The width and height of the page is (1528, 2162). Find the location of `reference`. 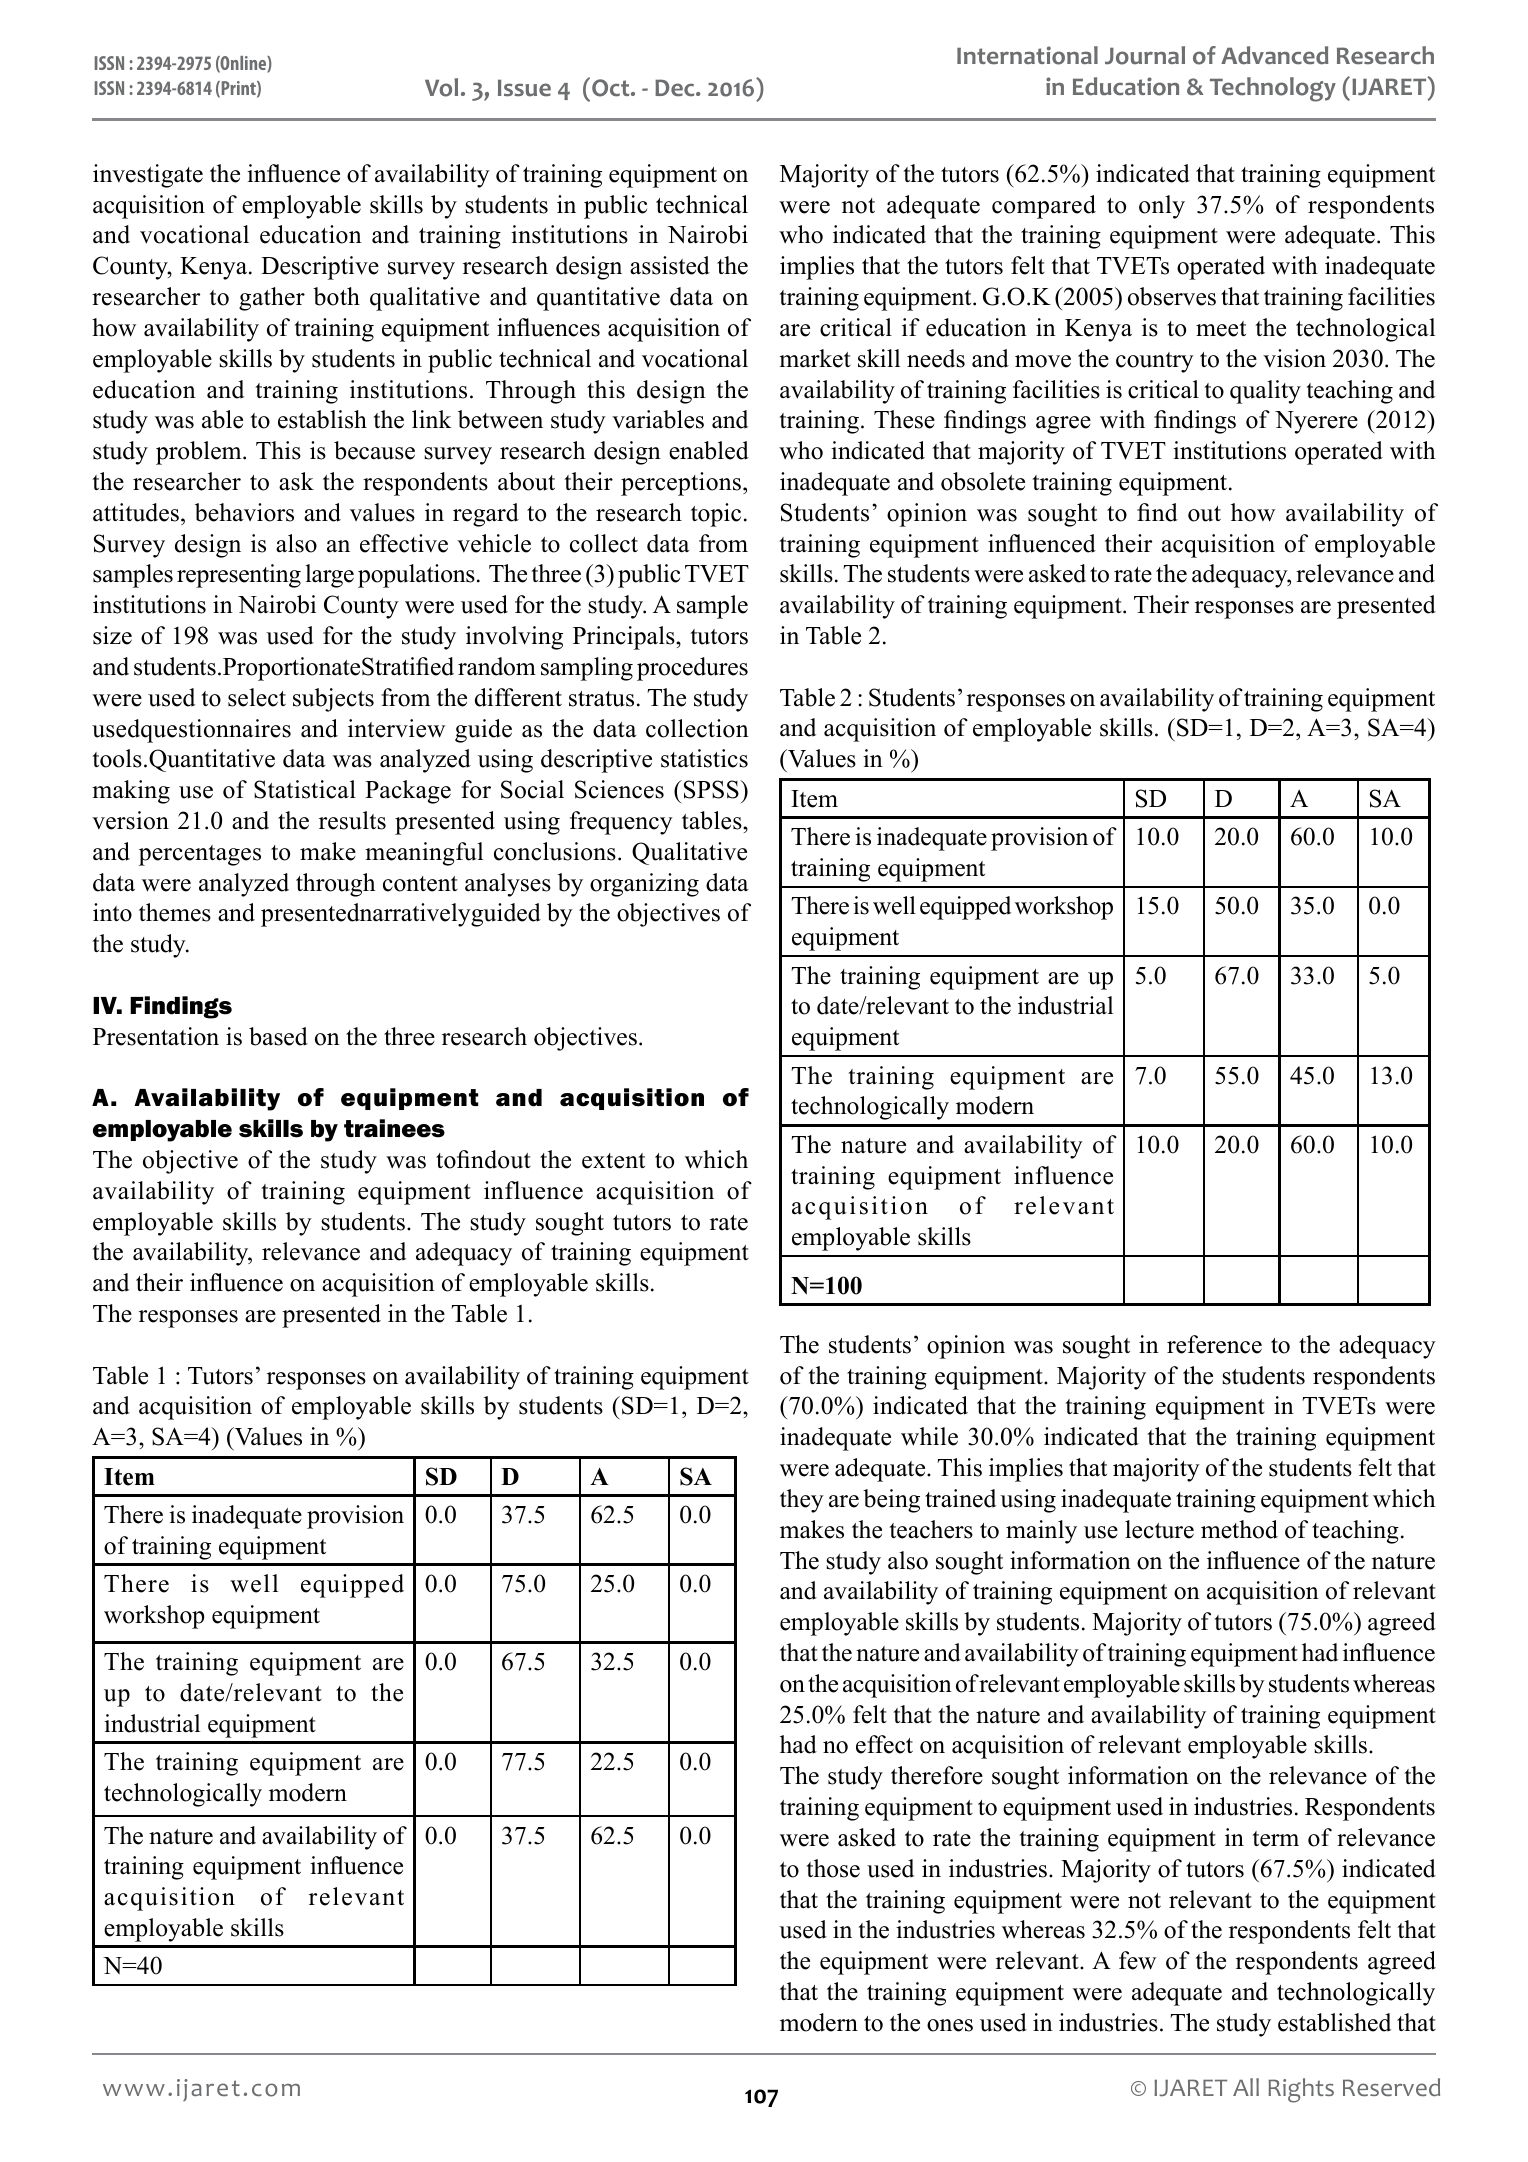

reference is located at coordinates (1214, 1344).
